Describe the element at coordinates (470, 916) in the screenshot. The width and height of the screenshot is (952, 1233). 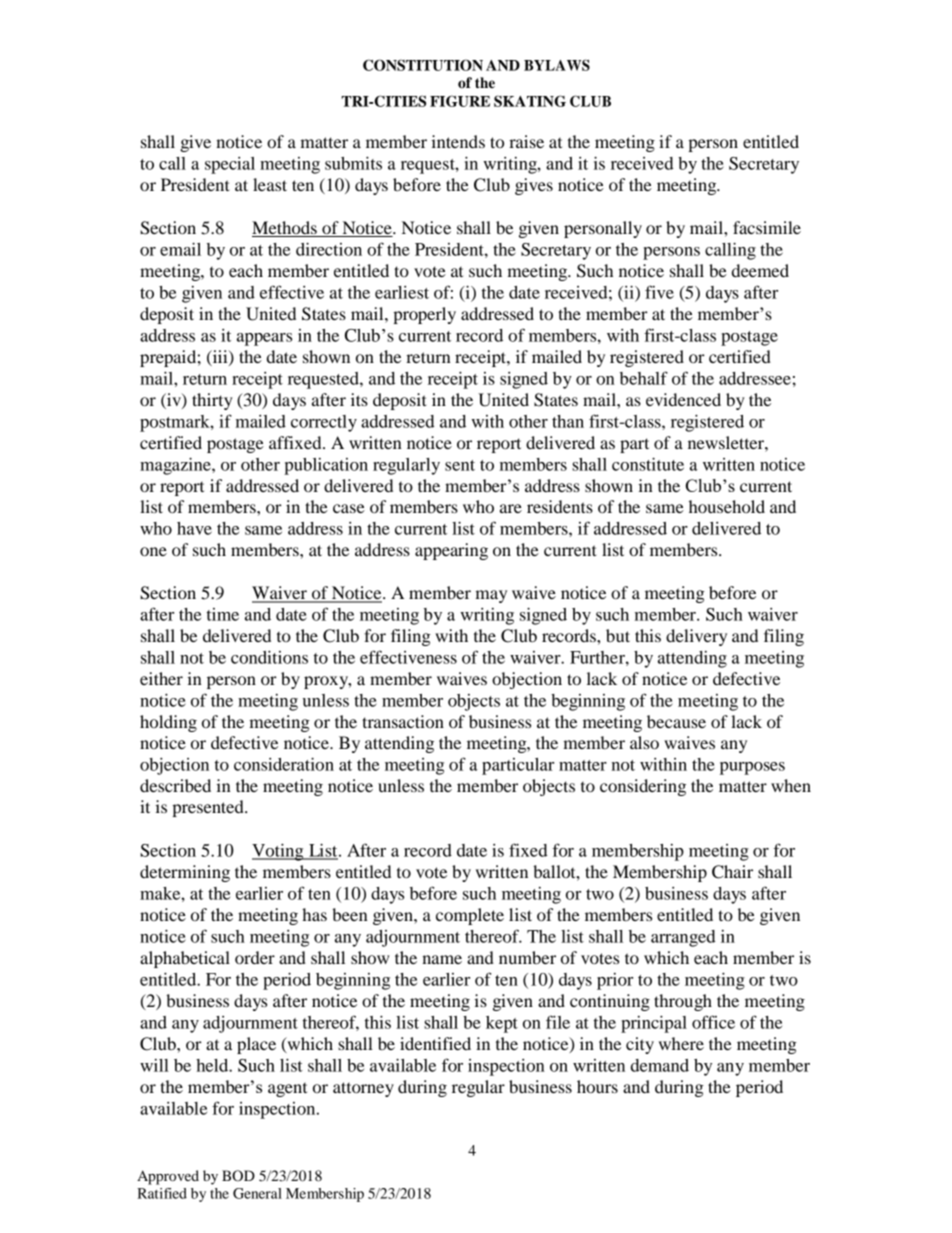
I see `complete` at that location.
